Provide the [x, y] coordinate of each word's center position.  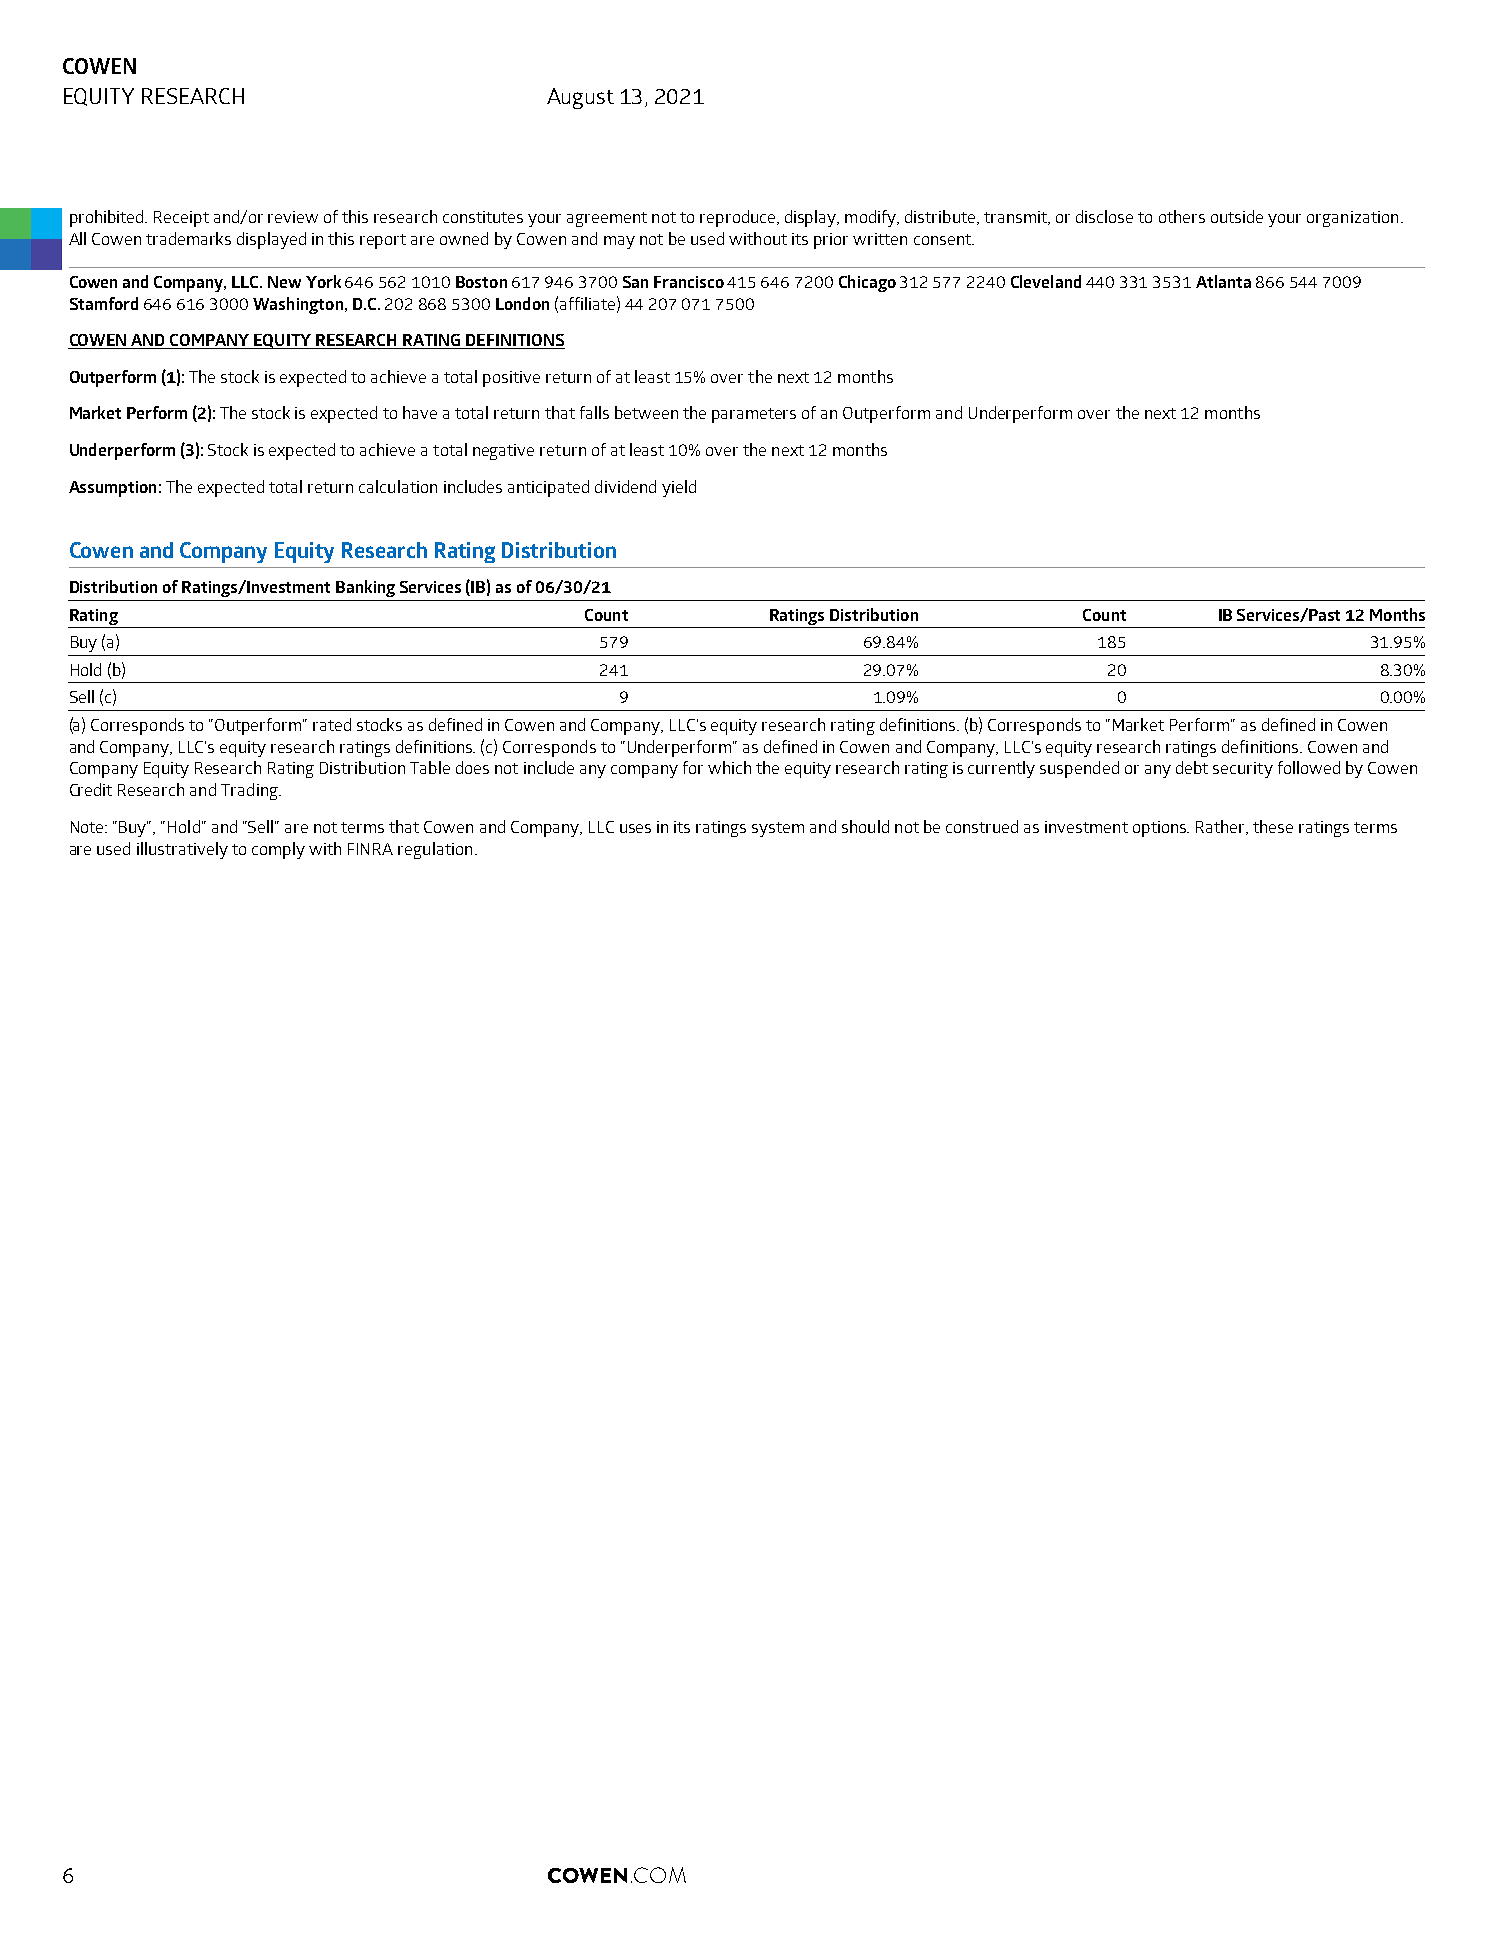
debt [1192, 767]
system [778, 829]
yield [679, 488]
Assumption [112, 489]
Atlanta [1223, 281]
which [729, 767]
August [580, 98]
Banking [365, 588]
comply [278, 850]
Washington [298, 305]
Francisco [689, 282]
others [1182, 216]
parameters [754, 415]
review [293, 217]
